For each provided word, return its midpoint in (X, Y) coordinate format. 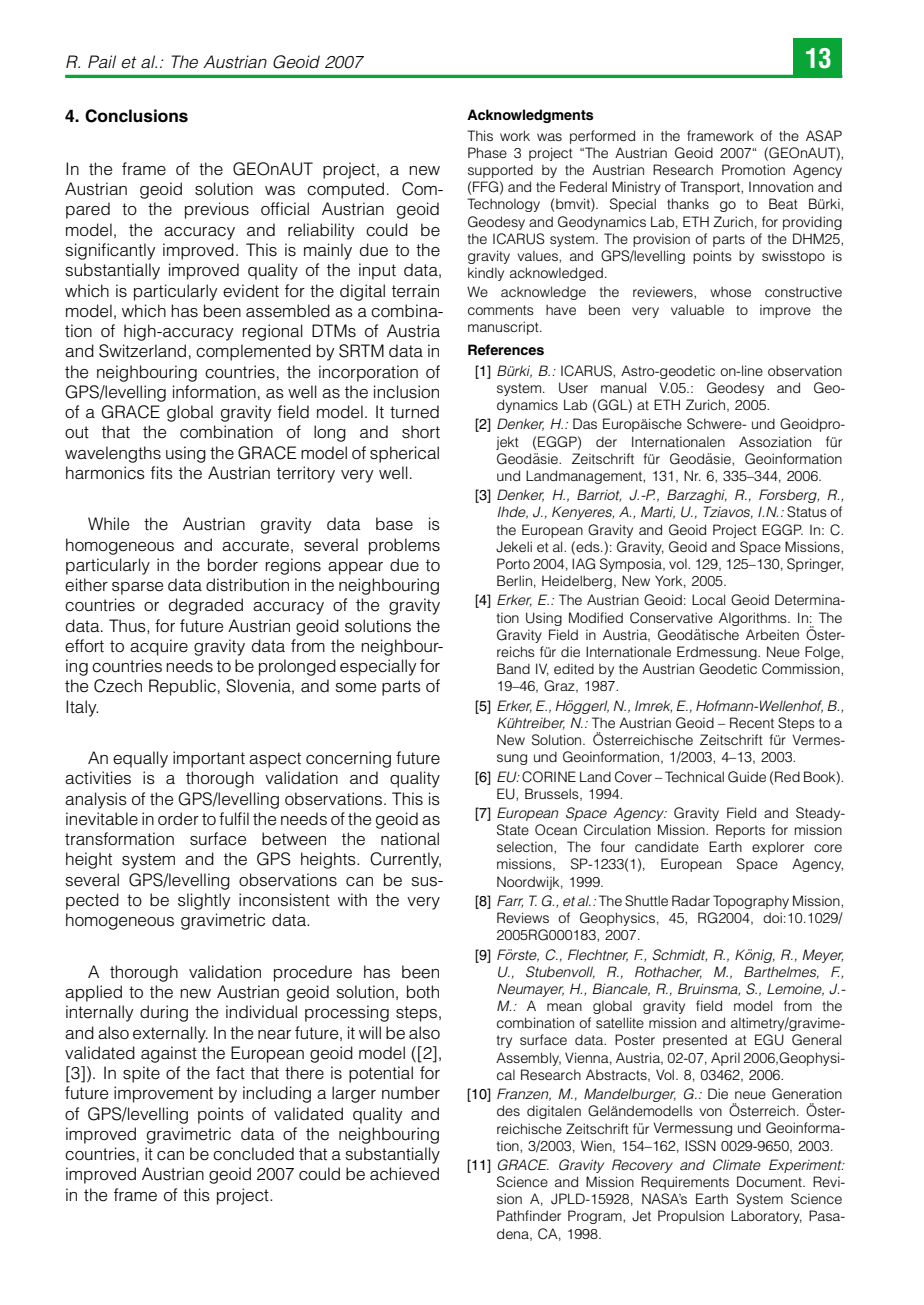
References (506, 349)
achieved (404, 1174)
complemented (253, 352)
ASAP (824, 136)
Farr (510, 901)
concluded (253, 1154)
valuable (697, 309)
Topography (751, 902)
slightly (204, 901)
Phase (487, 152)
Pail (102, 61)
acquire (159, 647)
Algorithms (754, 619)
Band (513, 668)
